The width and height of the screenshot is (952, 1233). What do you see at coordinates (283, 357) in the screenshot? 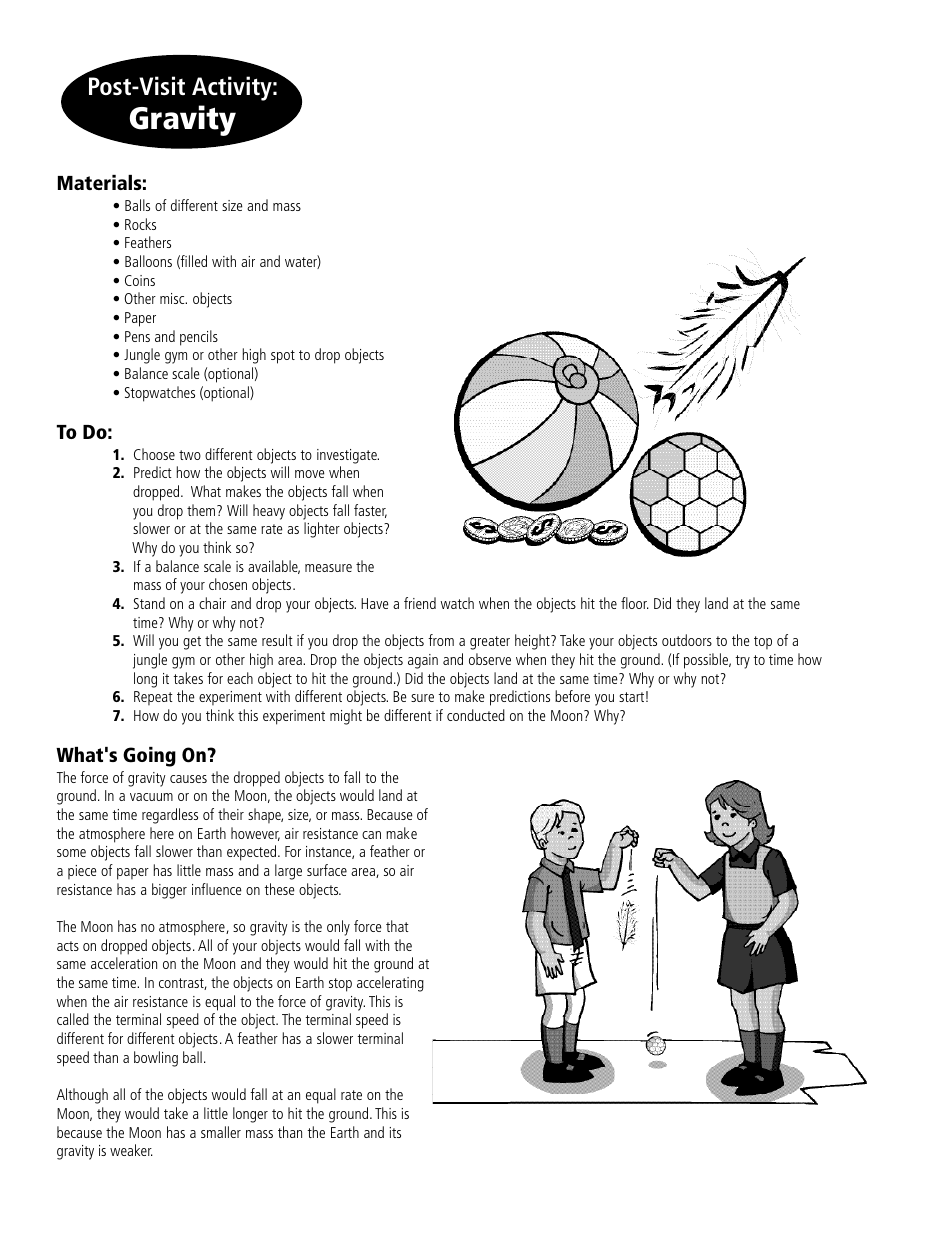
I see `spot` at bounding box center [283, 357].
